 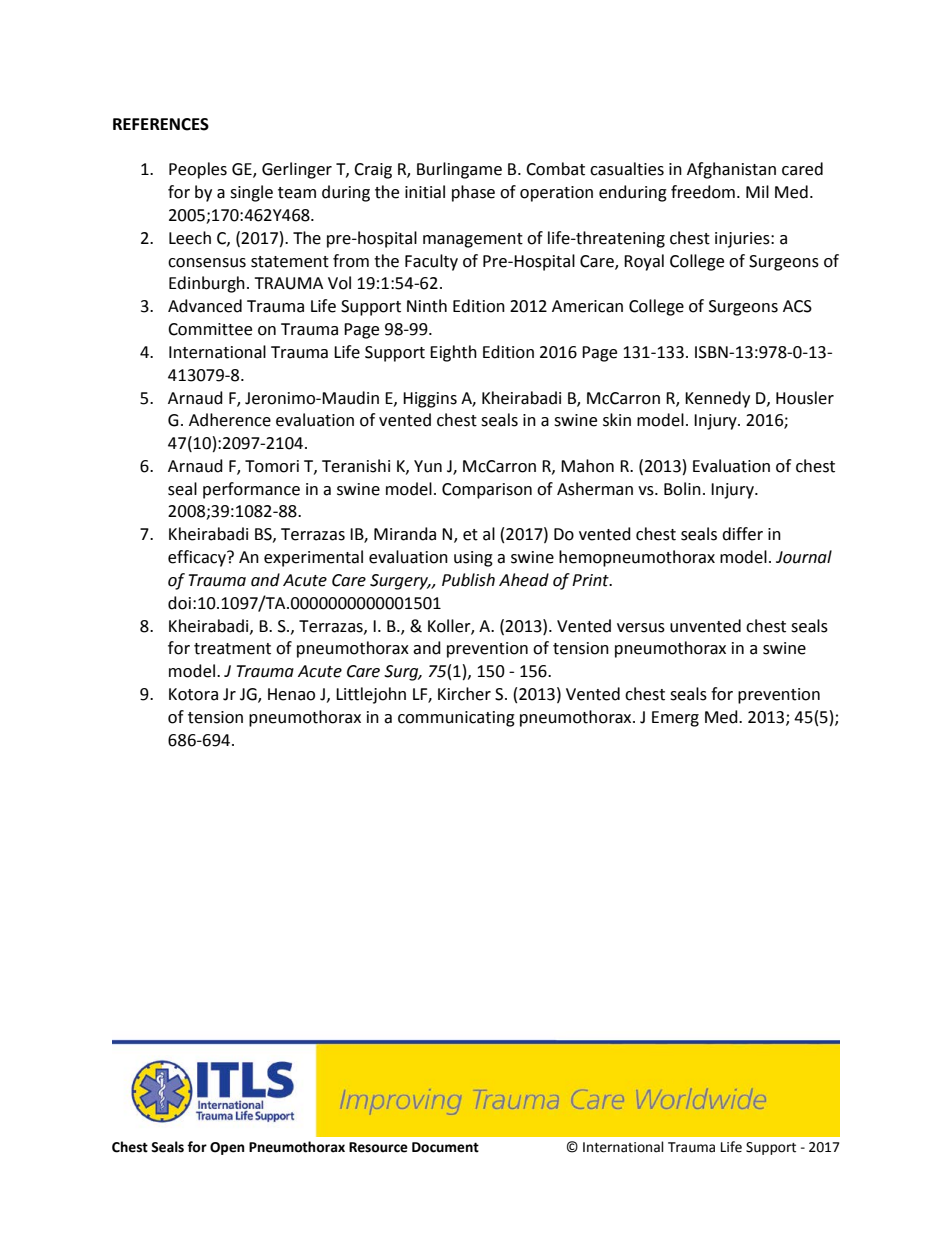 What do you see at coordinates (731, 170) in the document?
I see `Afghanistan` at bounding box center [731, 170].
